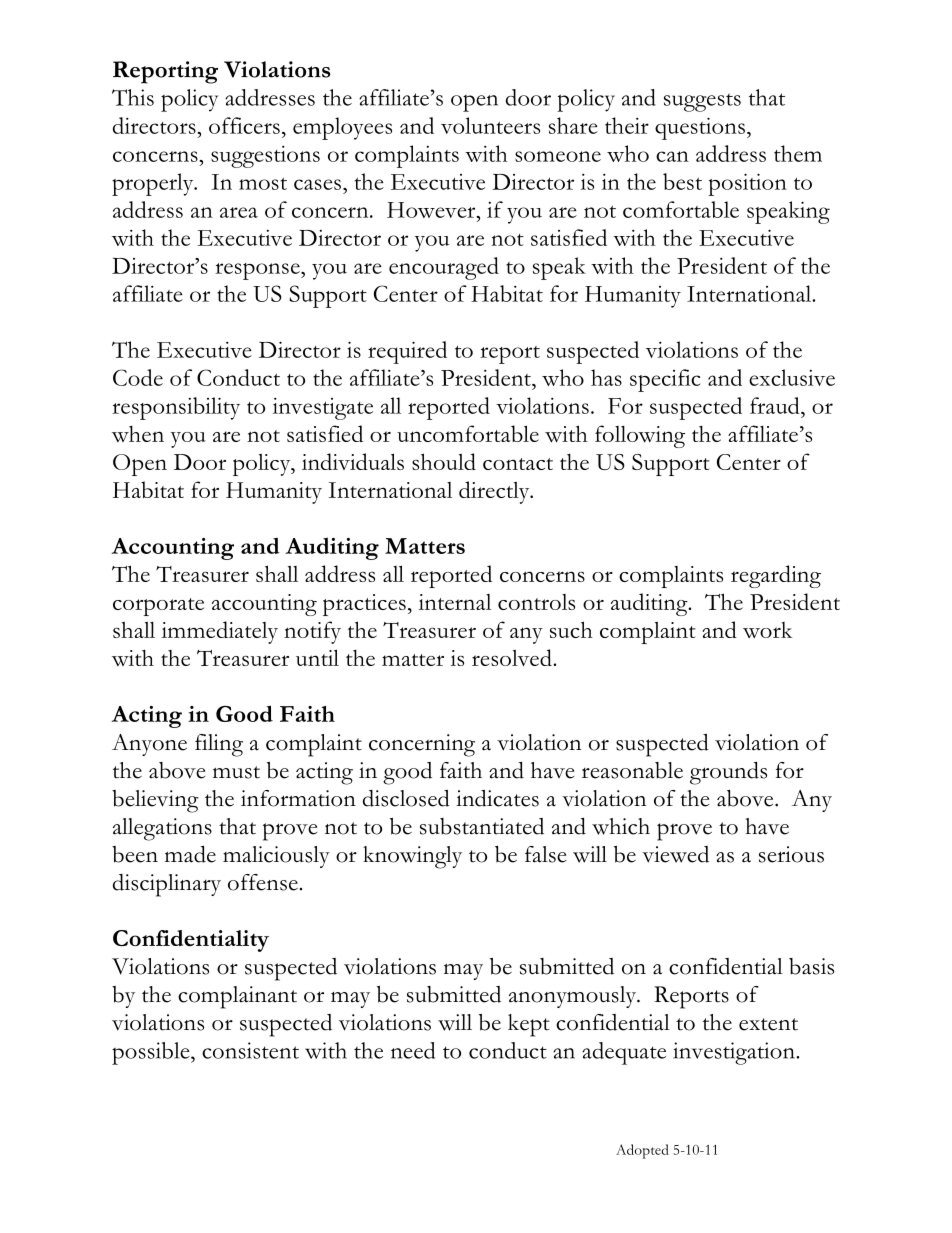 This image has width=952, height=1233. What do you see at coordinates (700, 128) in the image?
I see `questions` at bounding box center [700, 128].
